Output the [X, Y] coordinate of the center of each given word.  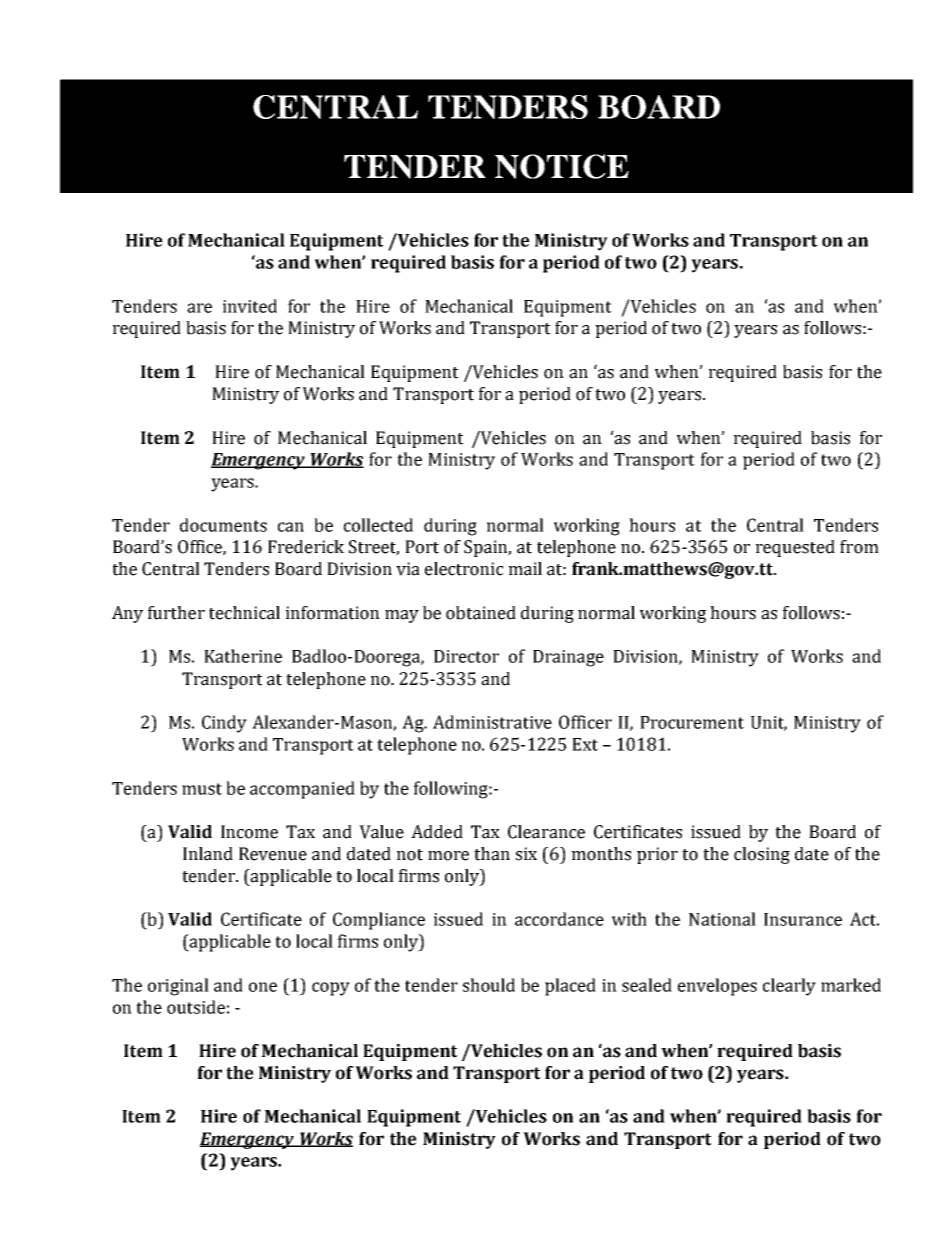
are [199, 308]
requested [795, 548]
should [489, 985]
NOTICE [562, 166]
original [178, 987]
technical [244, 613]
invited [250, 306]
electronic [464, 569]
